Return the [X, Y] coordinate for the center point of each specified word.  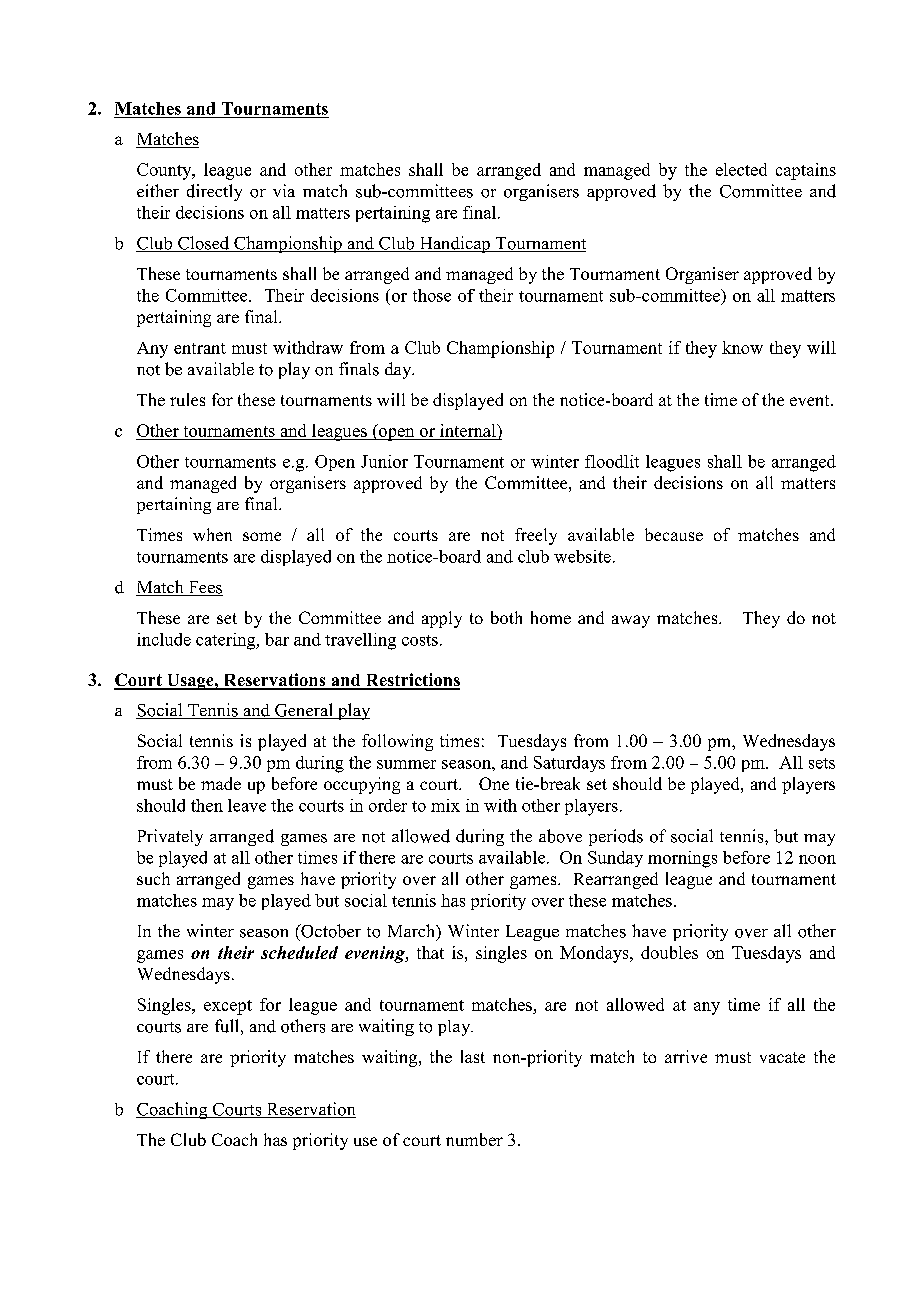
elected [741, 169]
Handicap [454, 244]
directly [214, 192]
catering [227, 641]
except [228, 1007]
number [474, 1139]
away [631, 621]
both [506, 617]
